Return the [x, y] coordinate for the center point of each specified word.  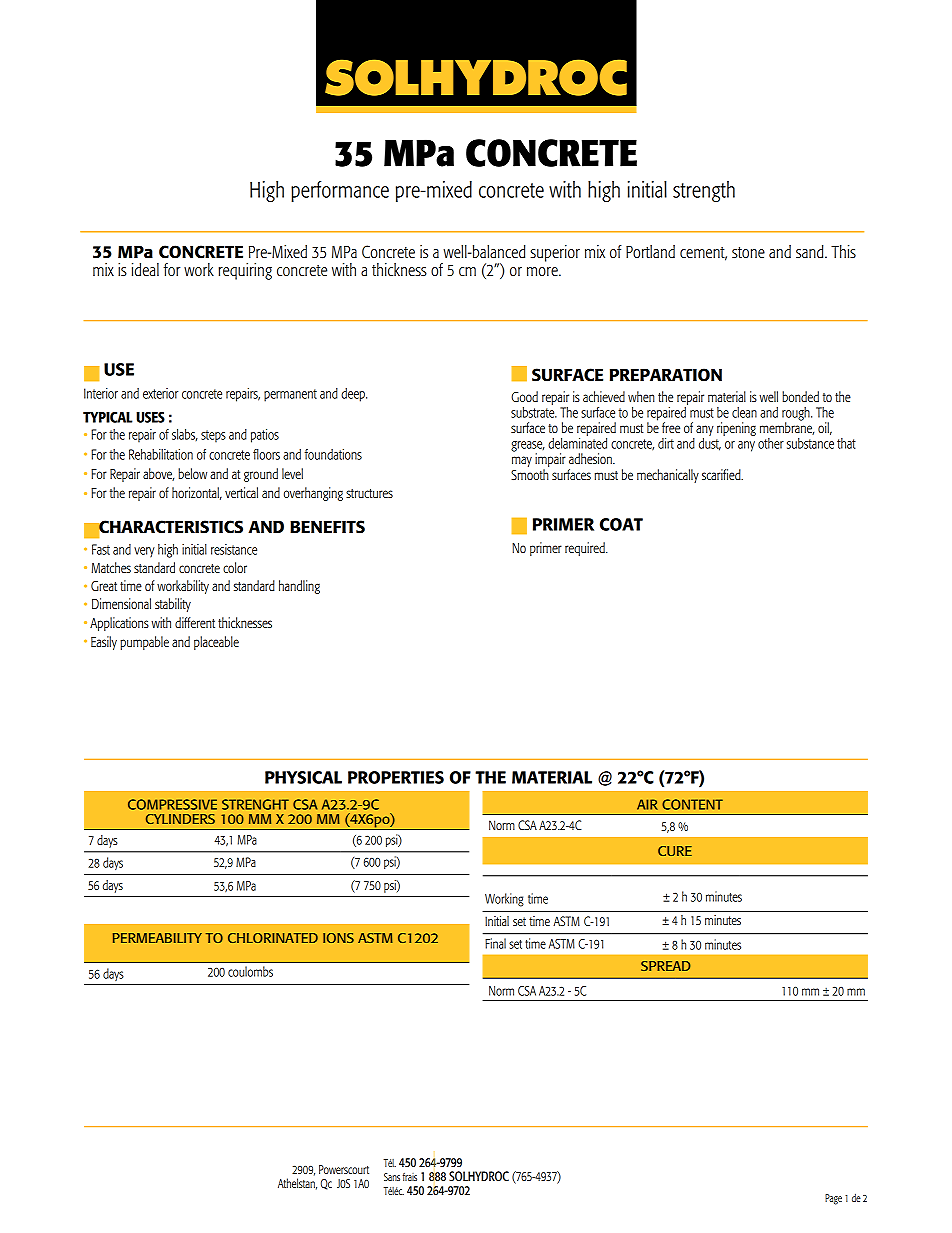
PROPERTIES [396, 777]
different [195, 622]
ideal [145, 270]
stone [748, 252]
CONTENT [692, 804]
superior [555, 253]
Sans [392, 1177]
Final [495, 943]
